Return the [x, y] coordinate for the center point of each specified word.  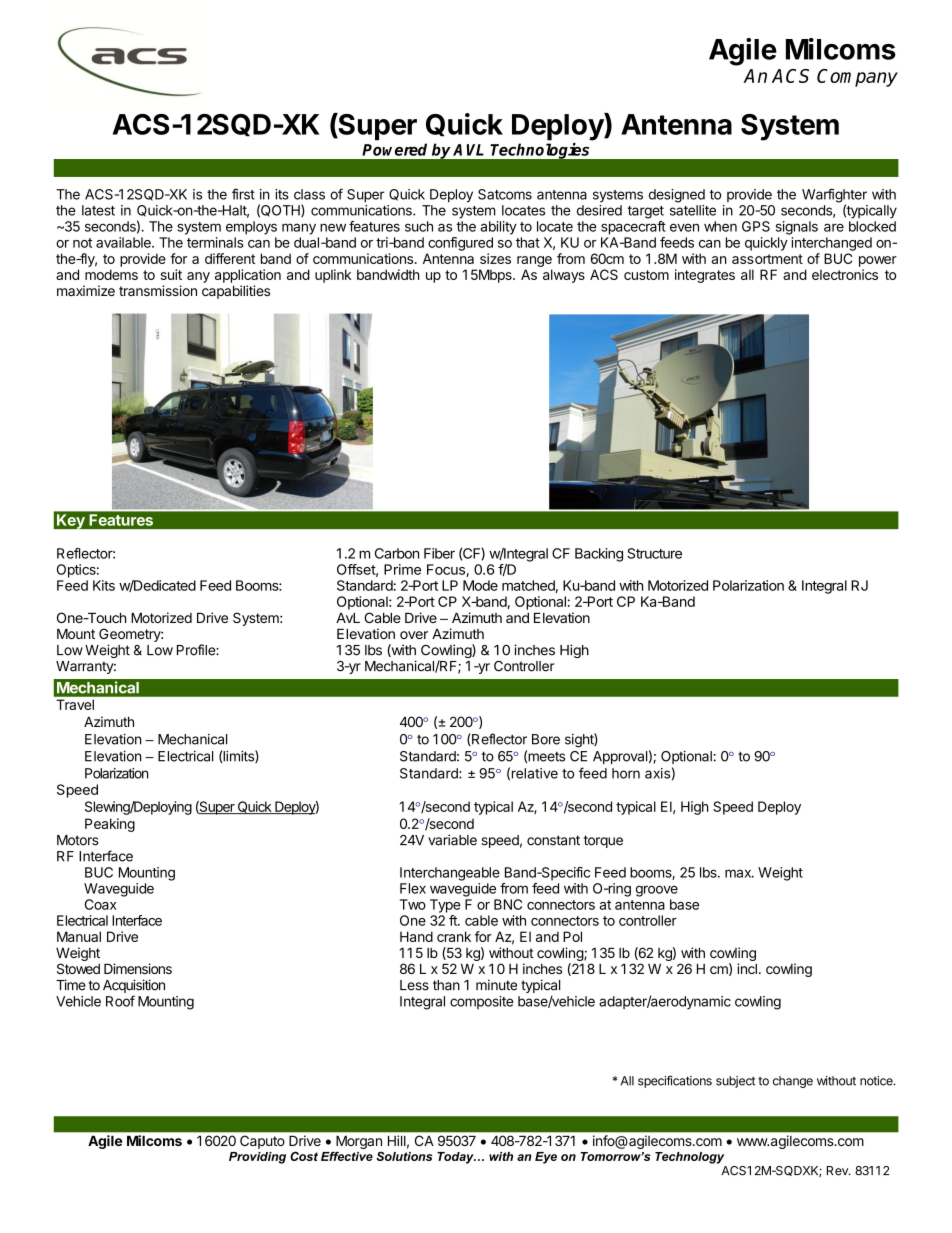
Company [857, 78]
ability [498, 228]
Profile [197, 650]
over [414, 635]
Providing [257, 1158]
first [243, 194]
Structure [654, 553]
